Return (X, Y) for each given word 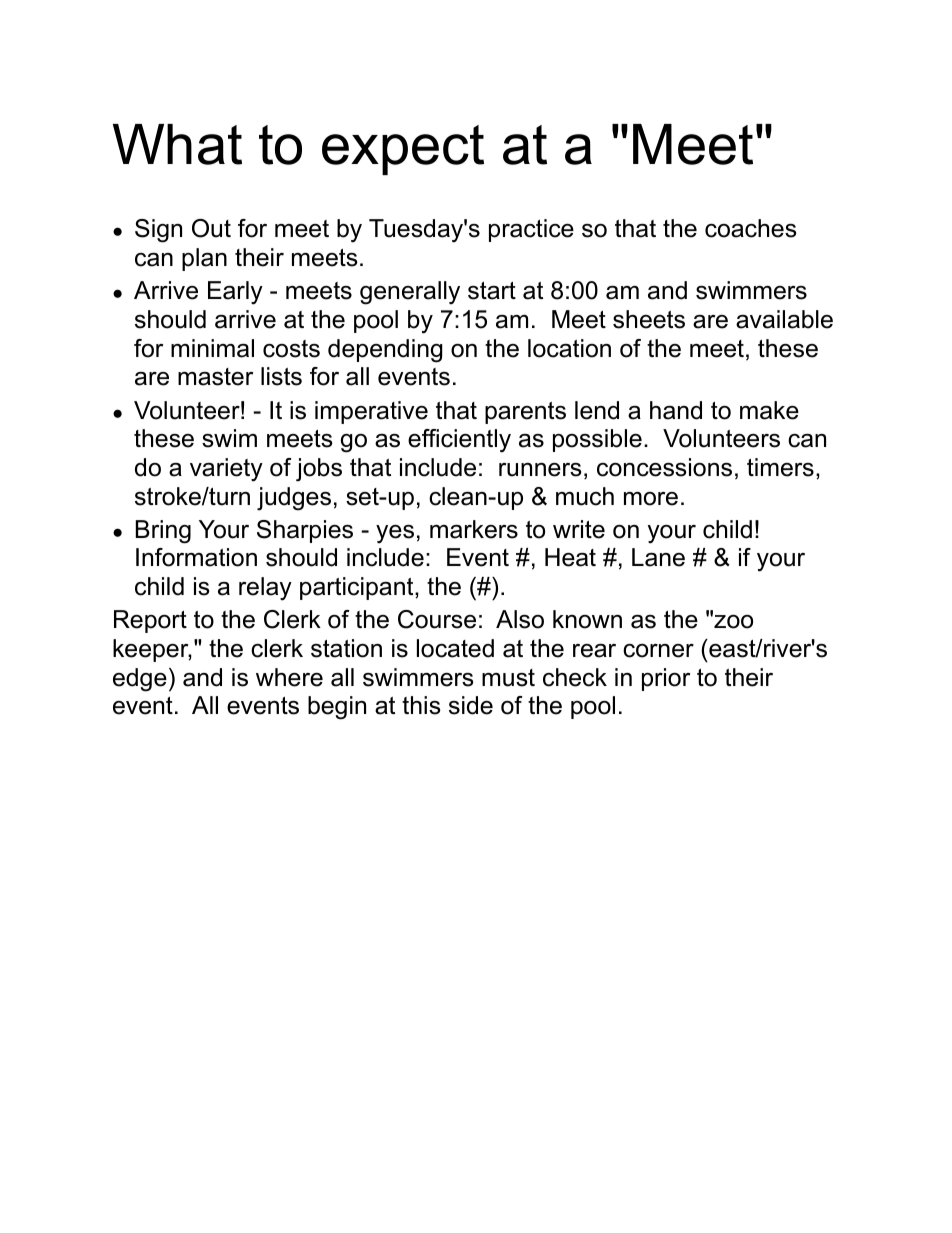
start (492, 291)
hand (676, 410)
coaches (750, 228)
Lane (658, 557)
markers (474, 529)
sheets (649, 319)
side (471, 705)
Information (196, 557)
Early (235, 293)
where (289, 677)
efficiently (459, 441)
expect (403, 150)
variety (226, 470)
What (177, 144)
